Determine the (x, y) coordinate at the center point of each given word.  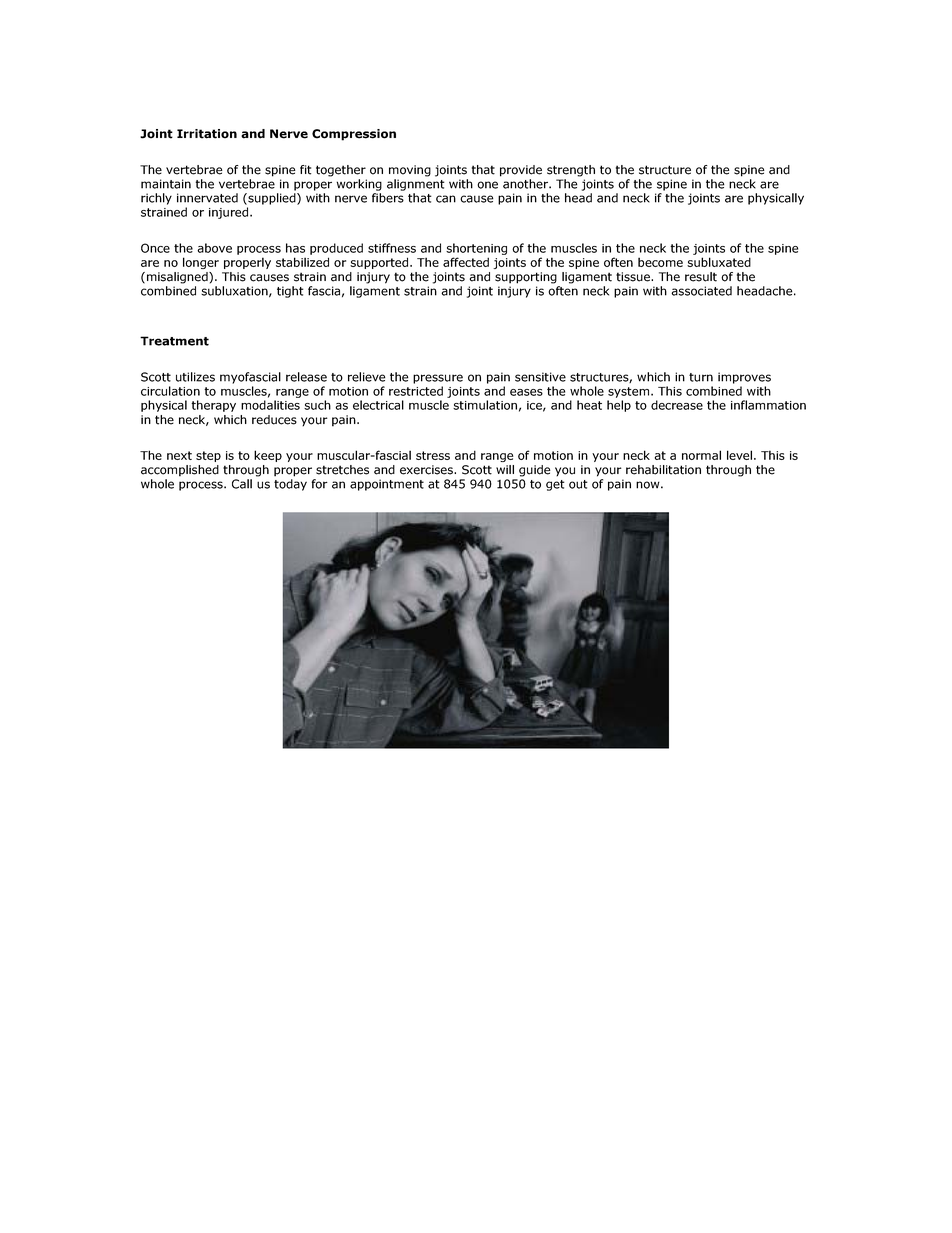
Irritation (207, 134)
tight (290, 292)
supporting (526, 278)
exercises (427, 470)
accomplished (180, 471)
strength (571, 171)
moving (410, 171)
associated (701, 291)
